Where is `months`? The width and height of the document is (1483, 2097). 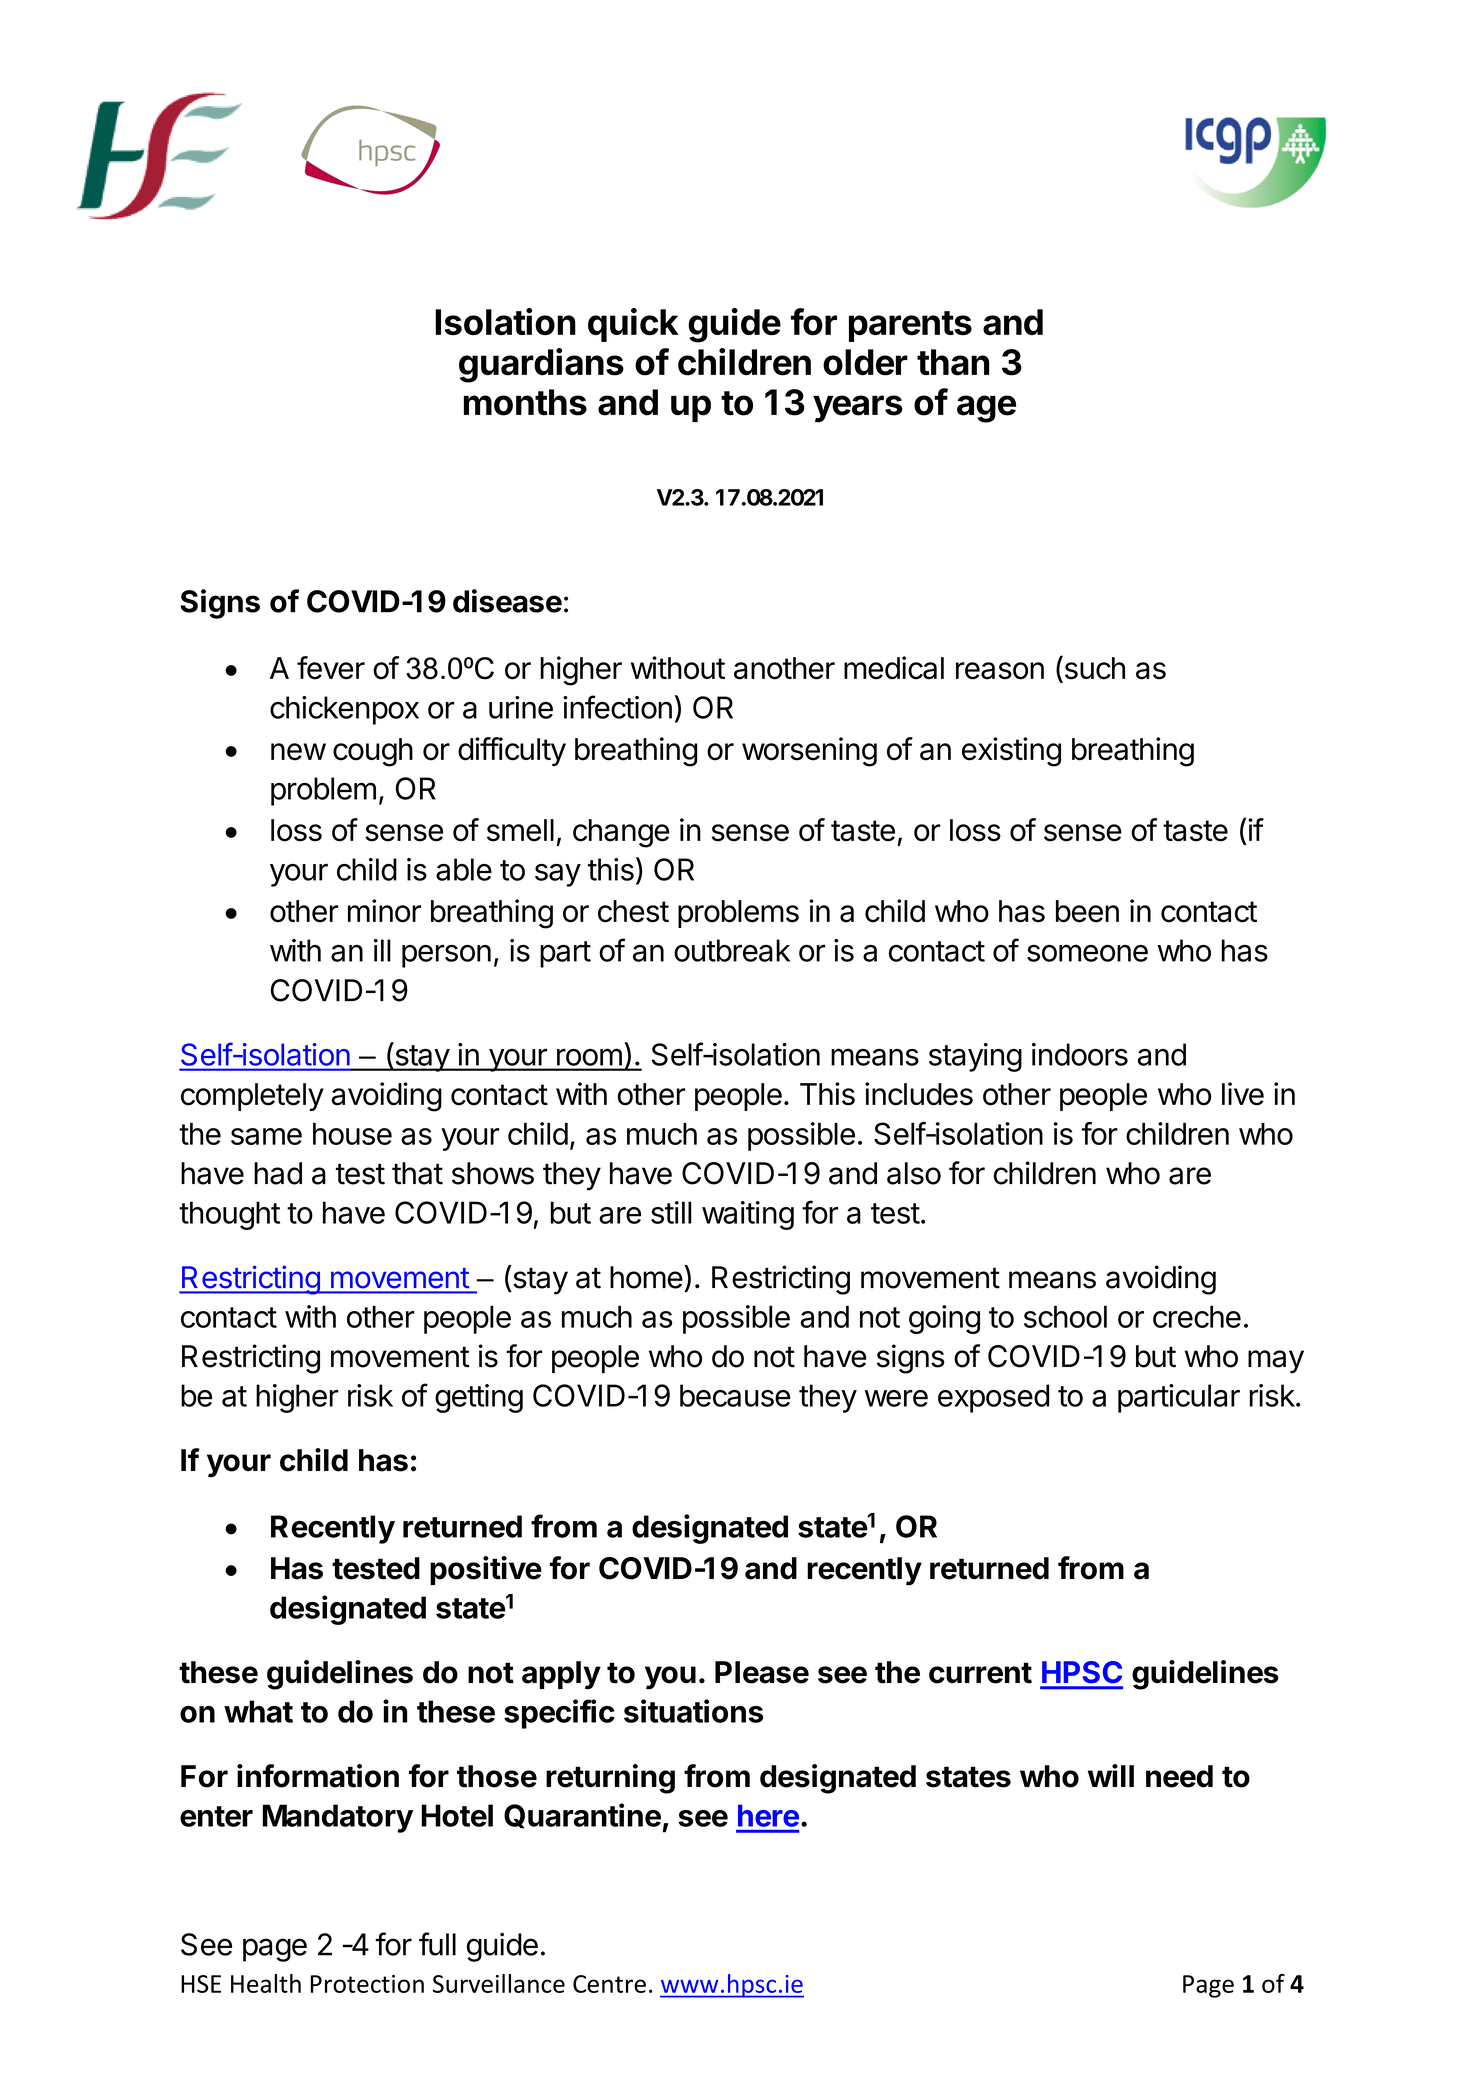
months is located at coordinates (525, 402).
